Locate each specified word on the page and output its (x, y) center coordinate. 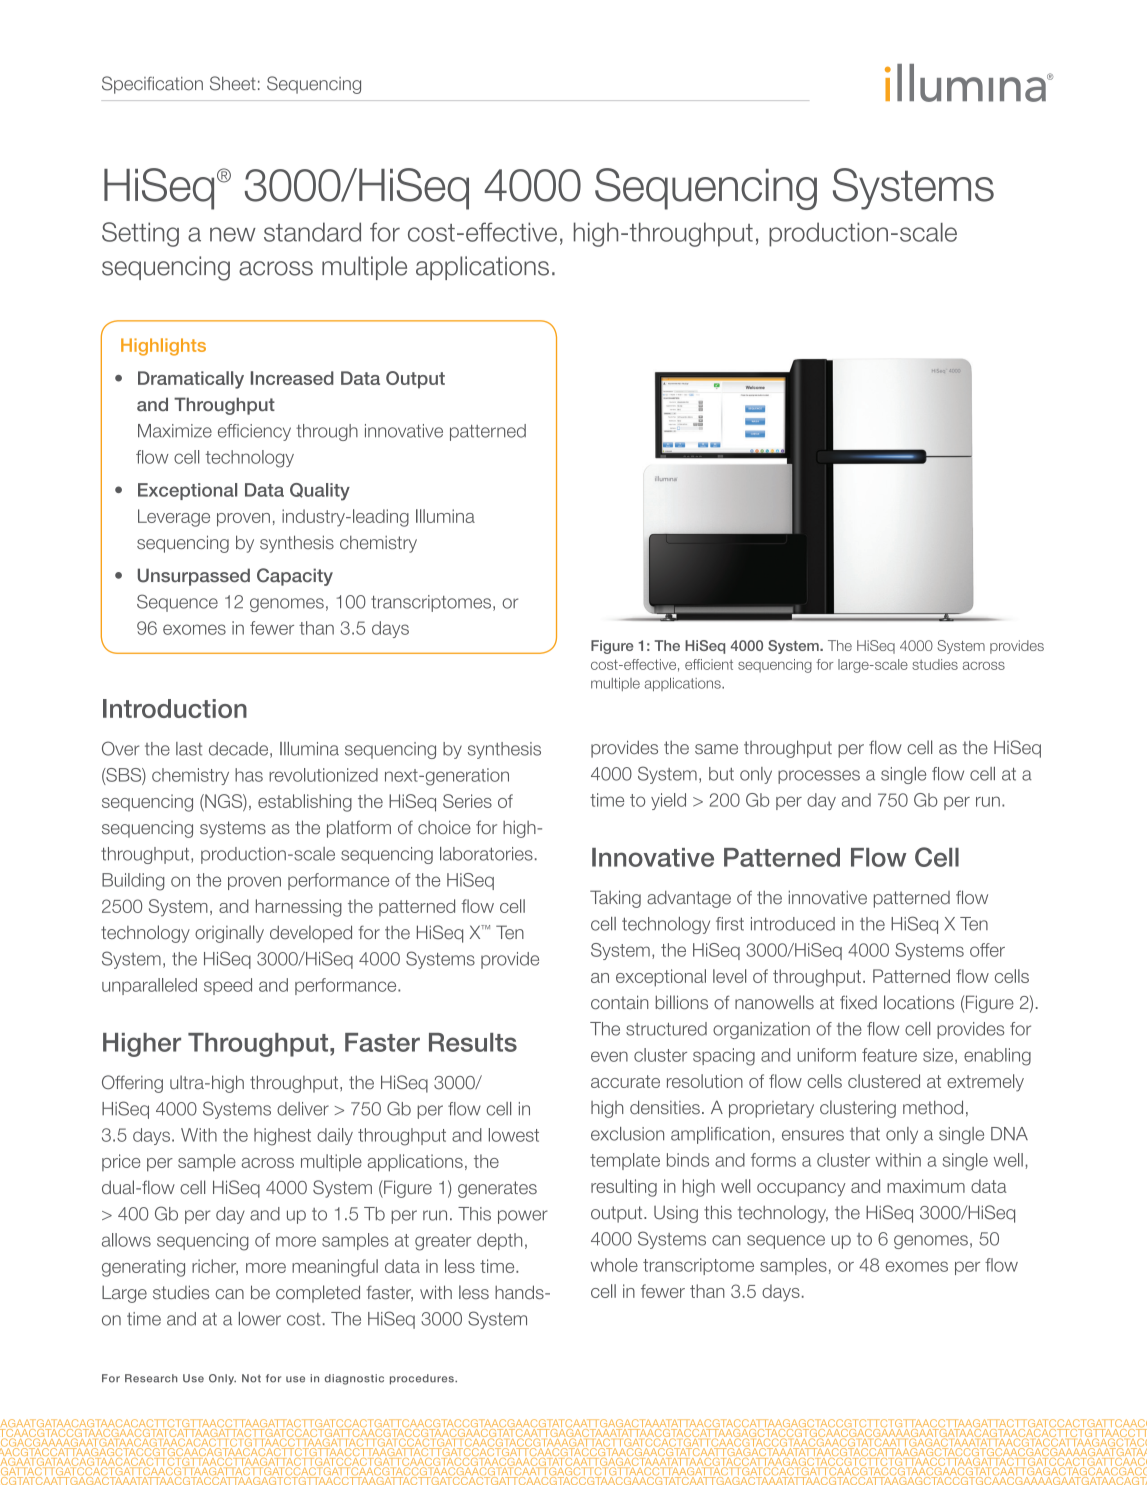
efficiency (254, 432)
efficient (709, 664)
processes (819, 777)
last (189, 749)
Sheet (233, 83)
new (233, 234)
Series (467, 801)
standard (312, 232)
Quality (320, 492)
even (609, 1056)
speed (228, 986)
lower (260, 1319)
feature (889, 1055)
